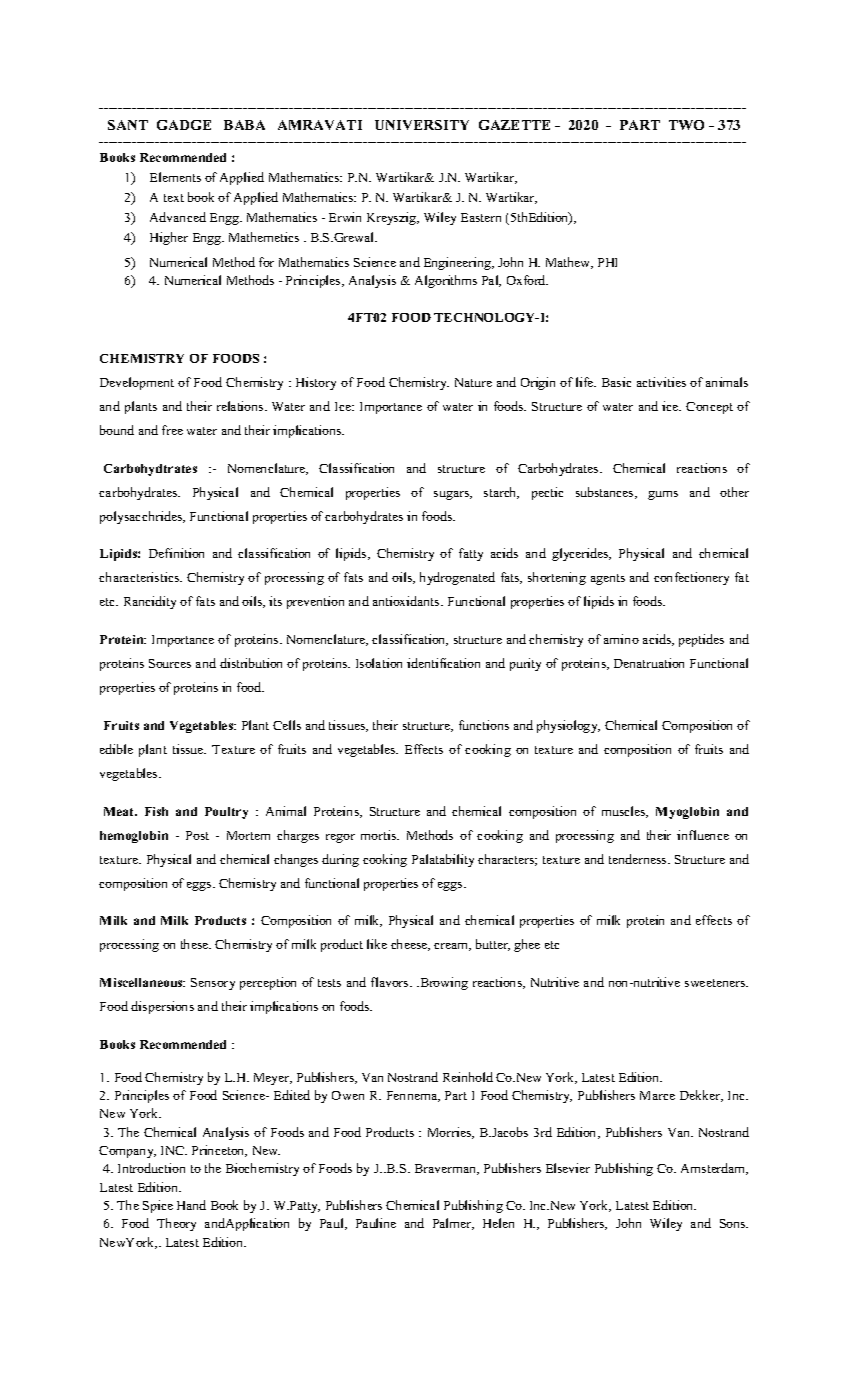 This screenshot has width=849, height=1400. Describe the element at coordinates (716, 983) in the screenshot. I see `sweeteners` at that location.
